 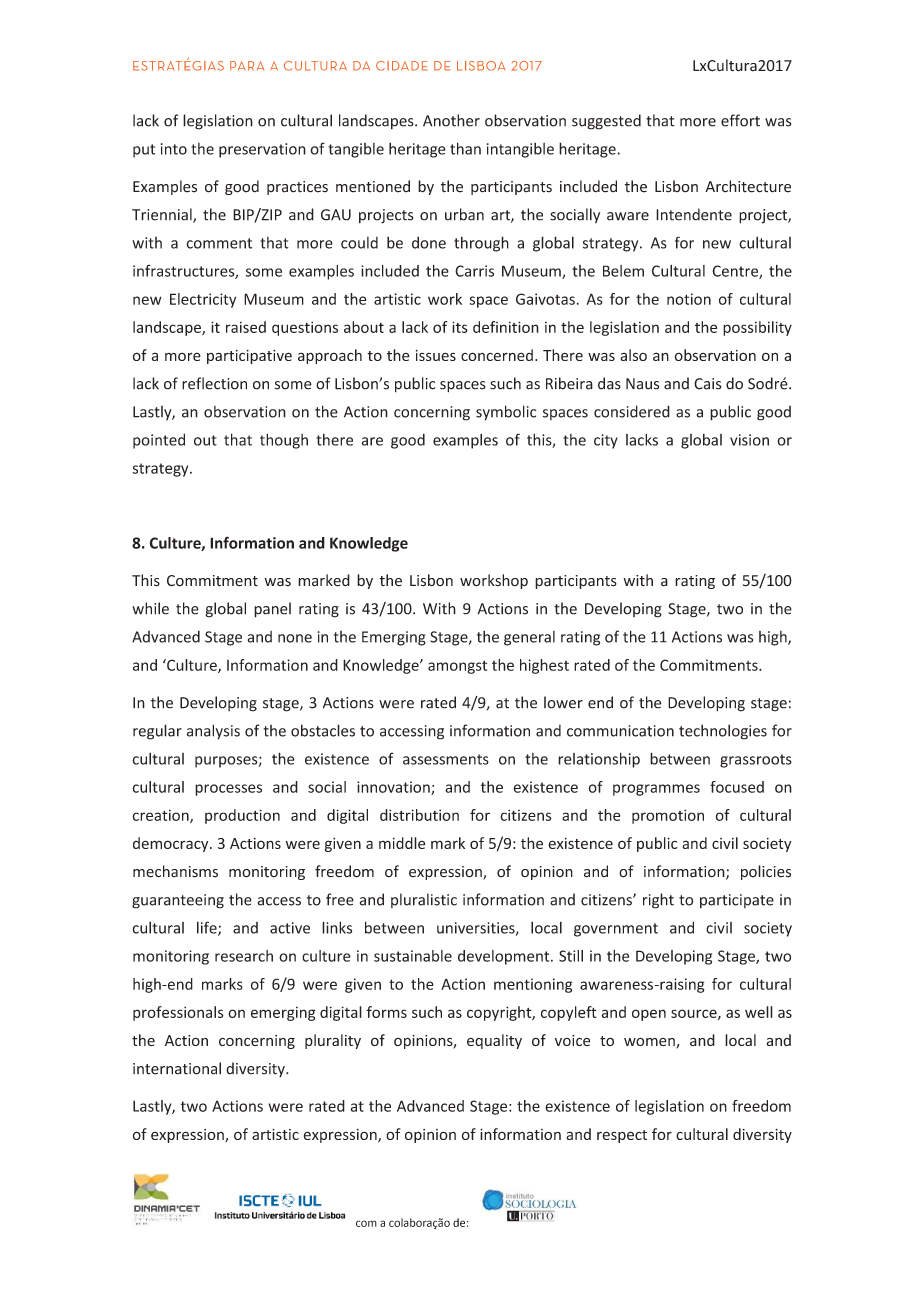 I want to click on technologies, so click(x=723, y=732).
